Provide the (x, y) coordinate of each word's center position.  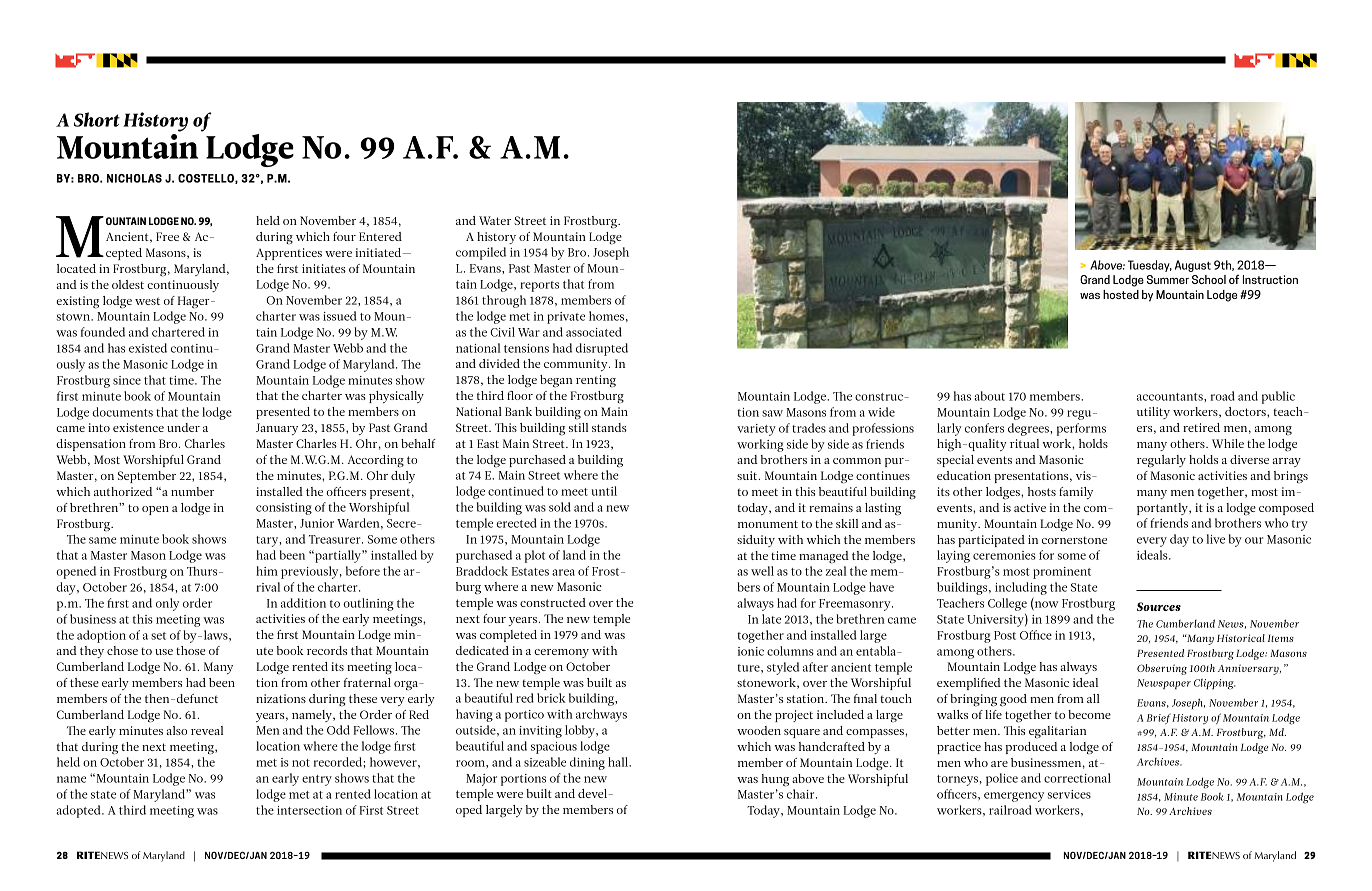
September (147, 477)
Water (495, 220)
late (771, 619)
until (604, 491)
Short (97, 119)
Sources (1159, 606)
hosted (1121, 294)
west (147, 301)
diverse (1249, 459)
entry (317, 780)
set (158, 636)
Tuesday (1150, 266)
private (566, 318)
